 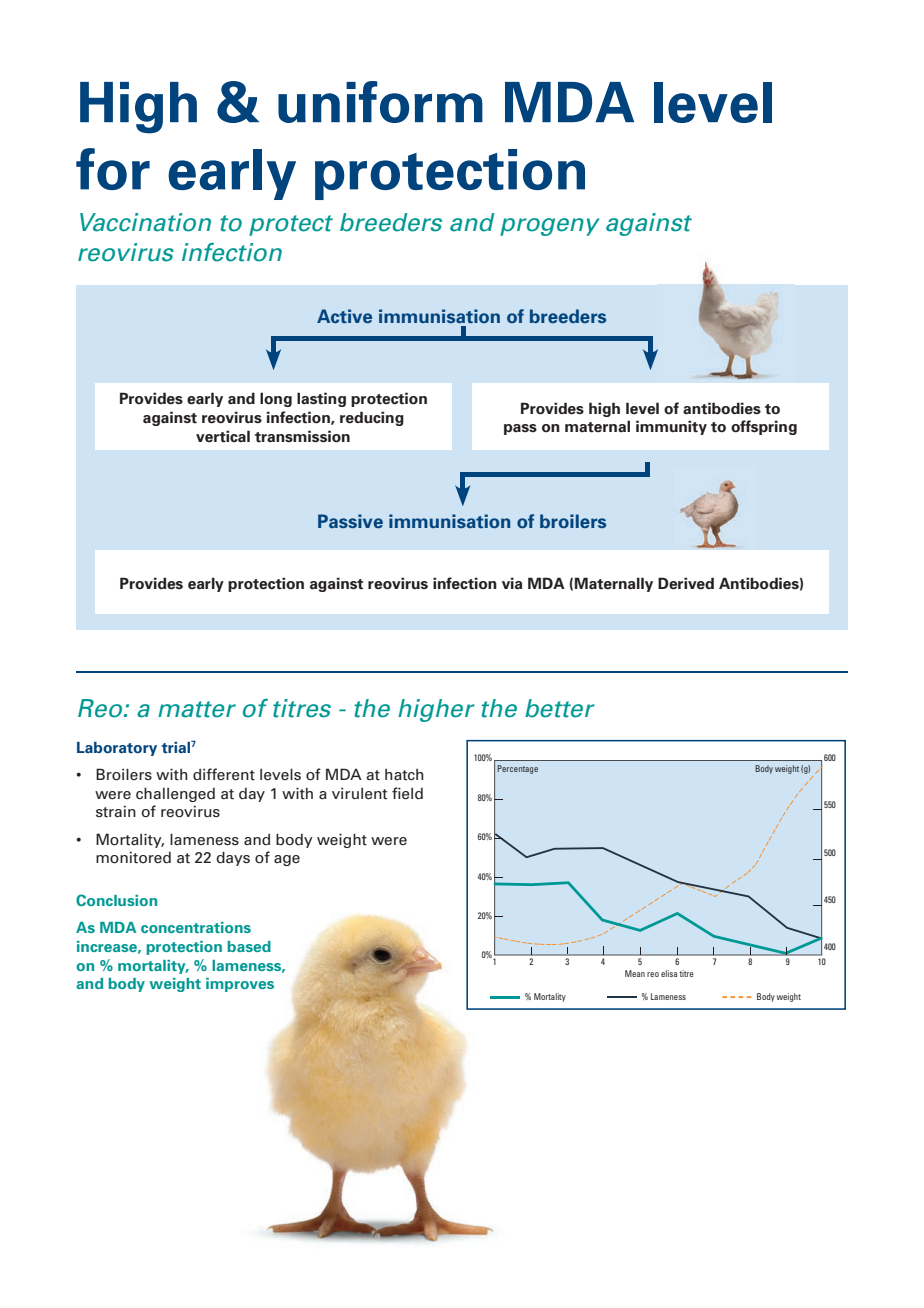 What do you see at coordinates (145, 222) in the screenshot?
I see `Vaccination` at bounding box center [145, 222].
